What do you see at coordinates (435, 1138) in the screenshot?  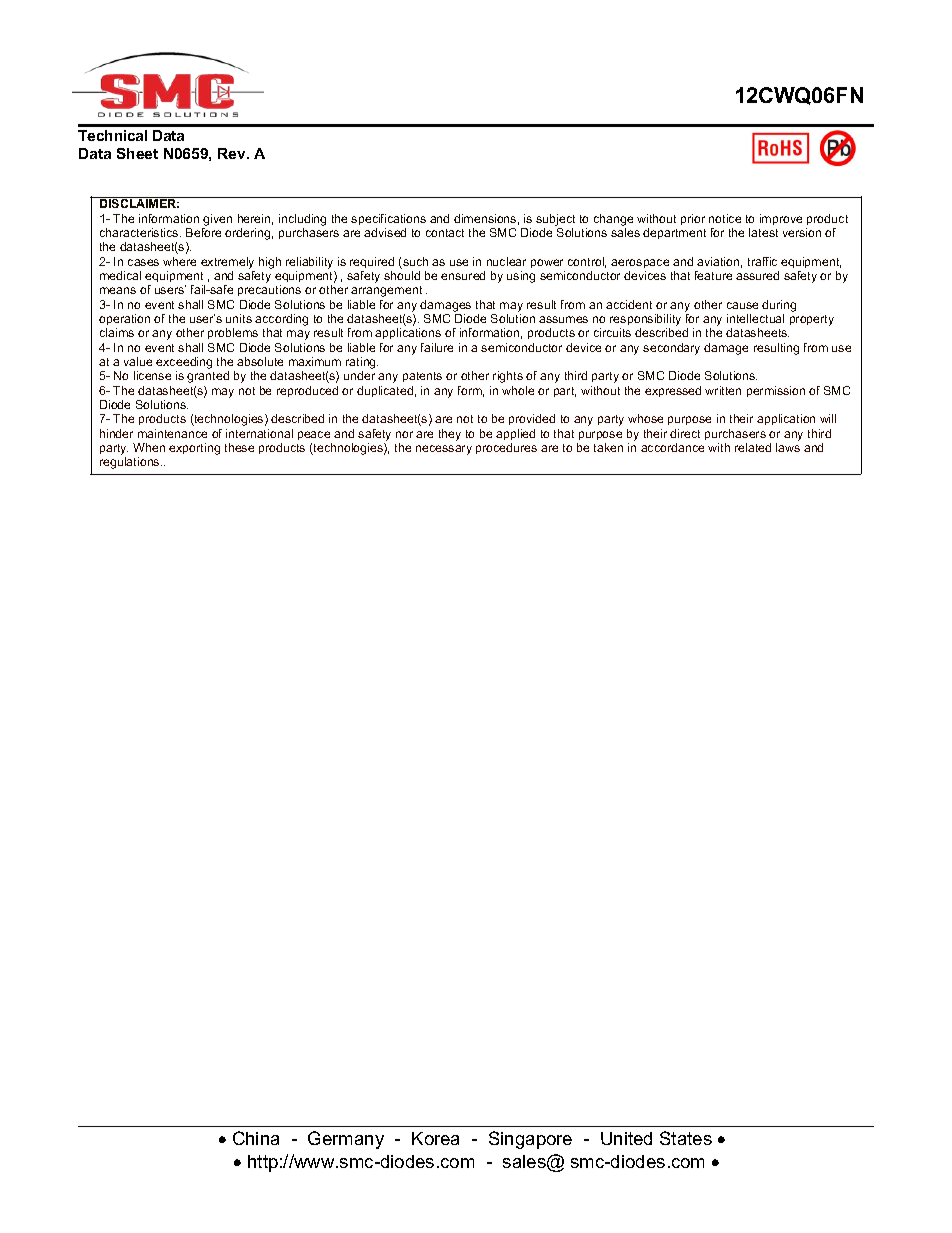 I see `Korea` at bounding box center [435, 1138].
